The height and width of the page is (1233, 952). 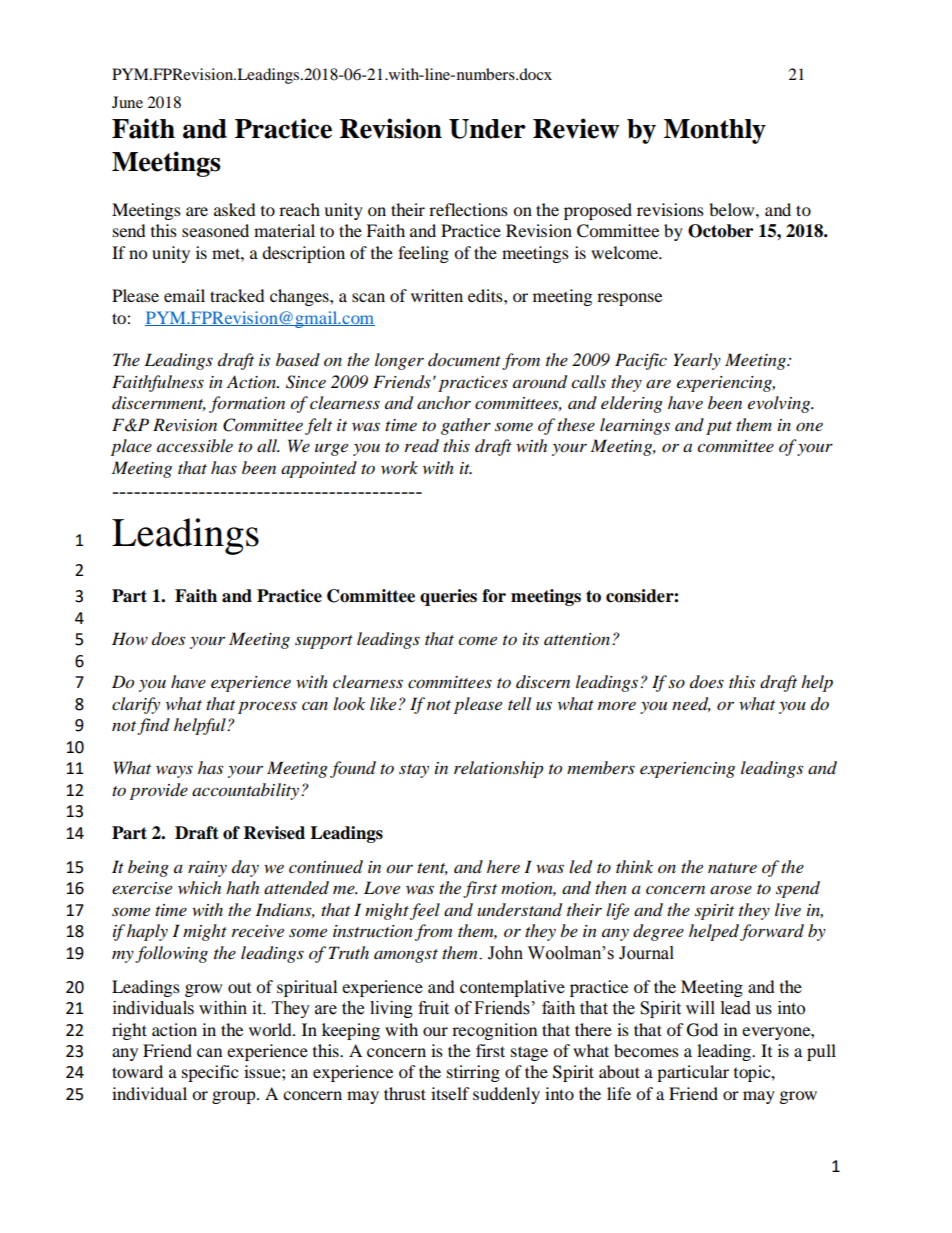 What do you see at coordinates (715, 131) in the page?
I see `Monthly` at bounding box center [715, 131].
